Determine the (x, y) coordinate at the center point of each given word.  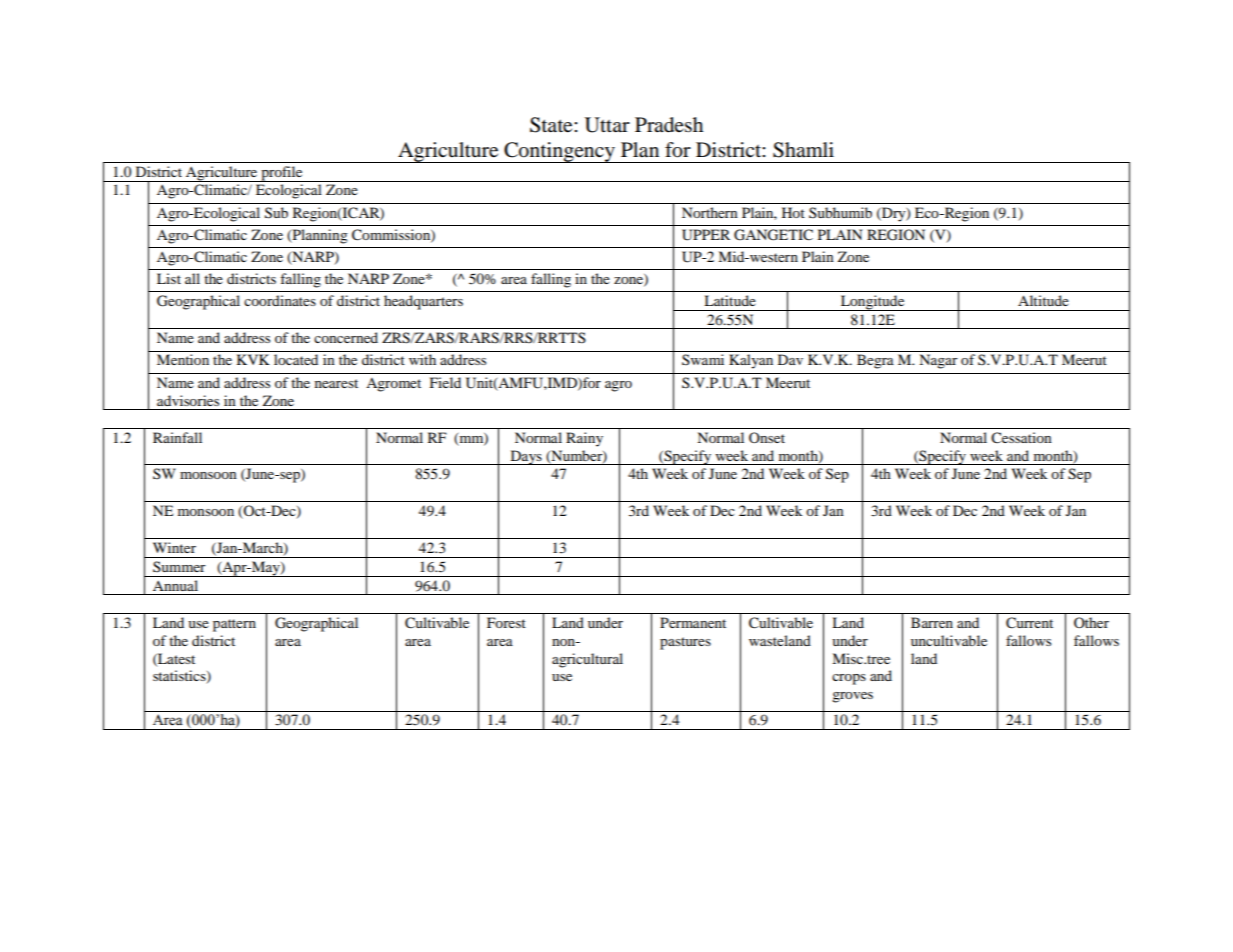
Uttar (607, 125)
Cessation (1021, 438)
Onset (767, 437)
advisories (188, 400)
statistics (180, 677)
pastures (685, 643)
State (552, 125)
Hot (793, 212)
